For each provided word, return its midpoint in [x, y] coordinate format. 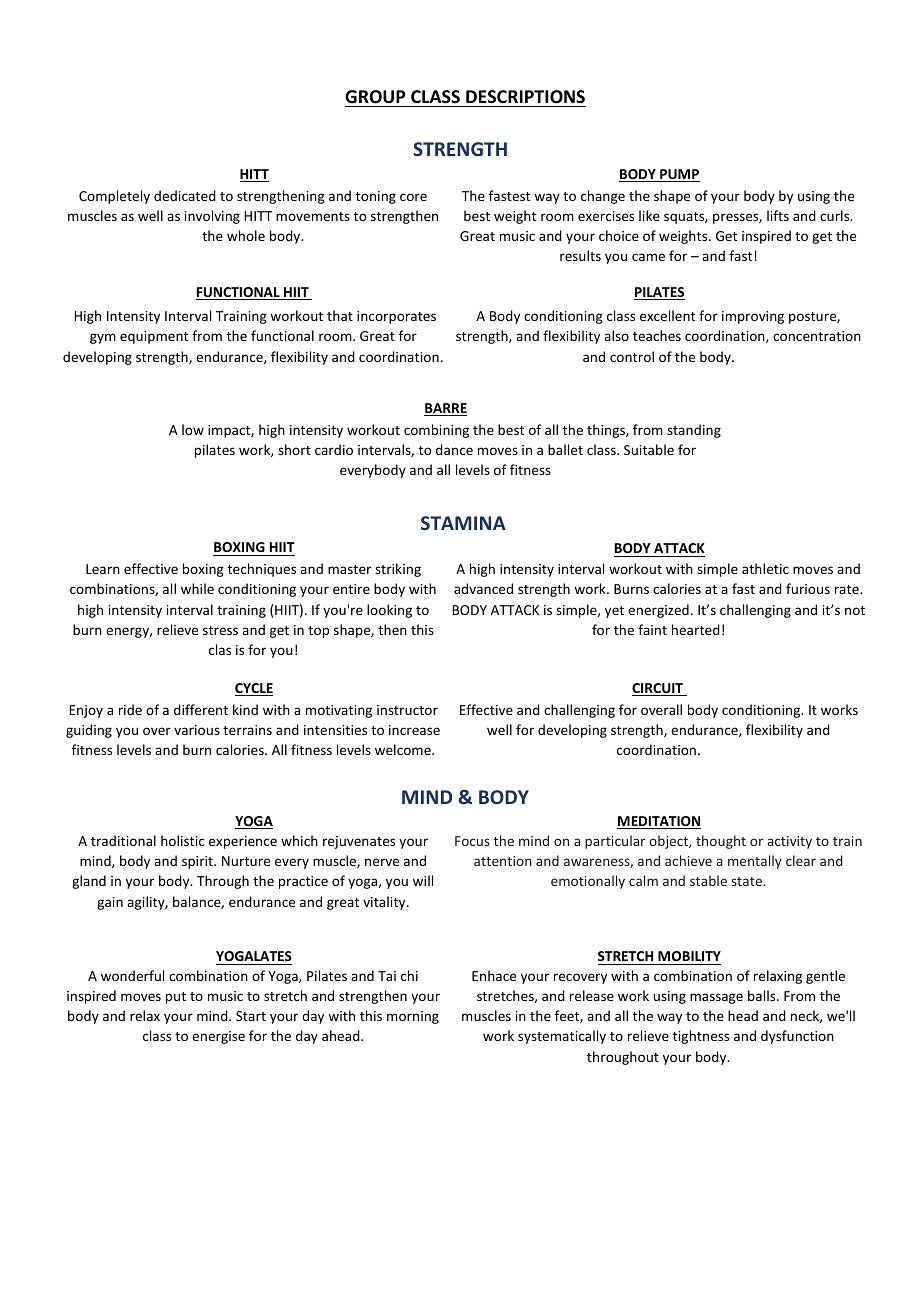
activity [789, 842]
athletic [765, 568]
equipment [154, 337]
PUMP [679, 175]
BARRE [445, 409]
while [197, 588]
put [176, 998]
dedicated [185, 195]
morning [413, 1017]
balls [763, 995]
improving [753, 317]
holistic [183, 840]
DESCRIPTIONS [525, 97]
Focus [472, 841]
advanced [483, 588]
